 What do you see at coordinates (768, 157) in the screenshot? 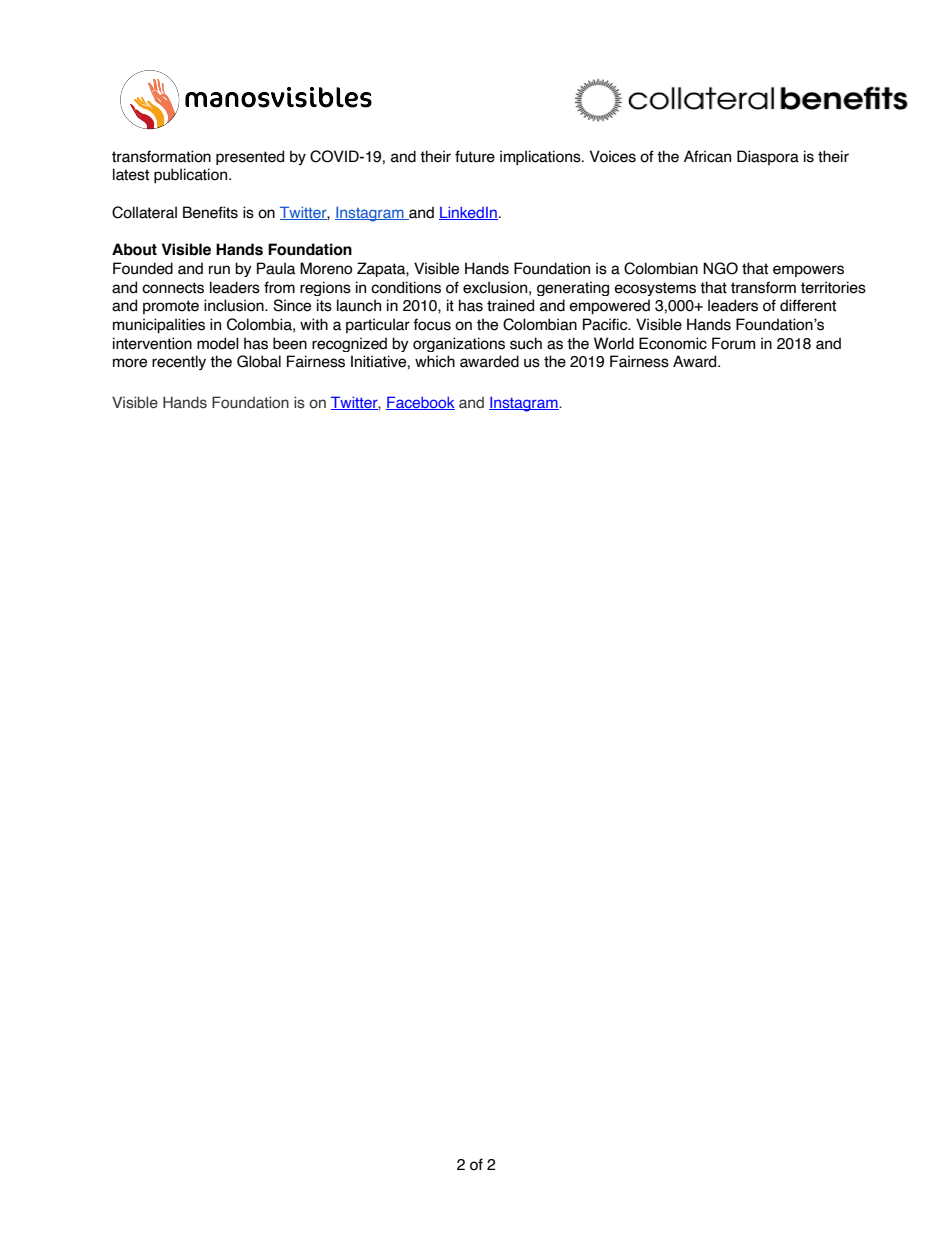
I see `Diaspora` at bounding box center [768, 157].
